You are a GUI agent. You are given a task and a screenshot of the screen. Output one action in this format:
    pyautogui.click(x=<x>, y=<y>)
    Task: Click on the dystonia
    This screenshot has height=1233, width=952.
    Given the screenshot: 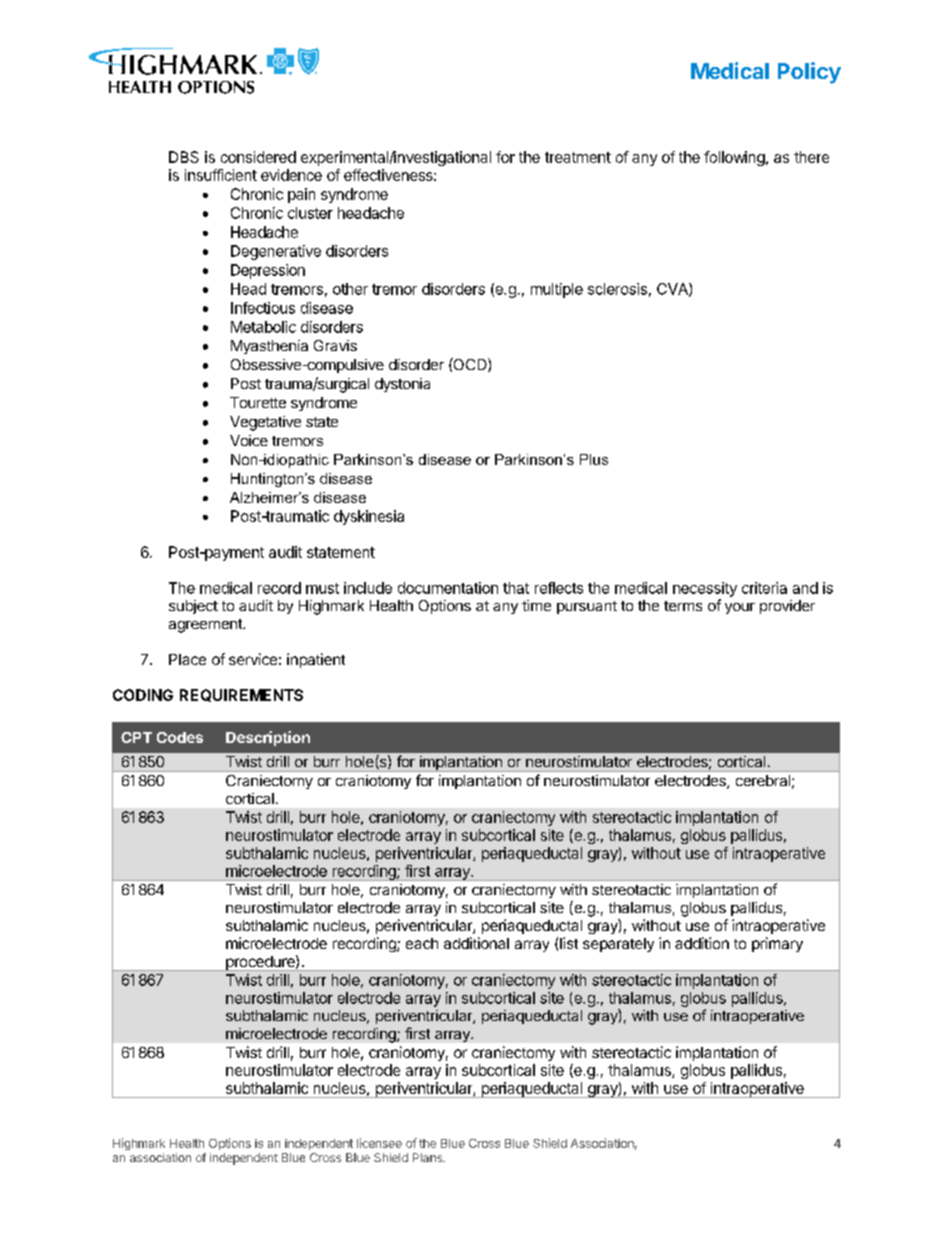 What is the action you would take?
    pyautogui.click(x=402, y=385)
